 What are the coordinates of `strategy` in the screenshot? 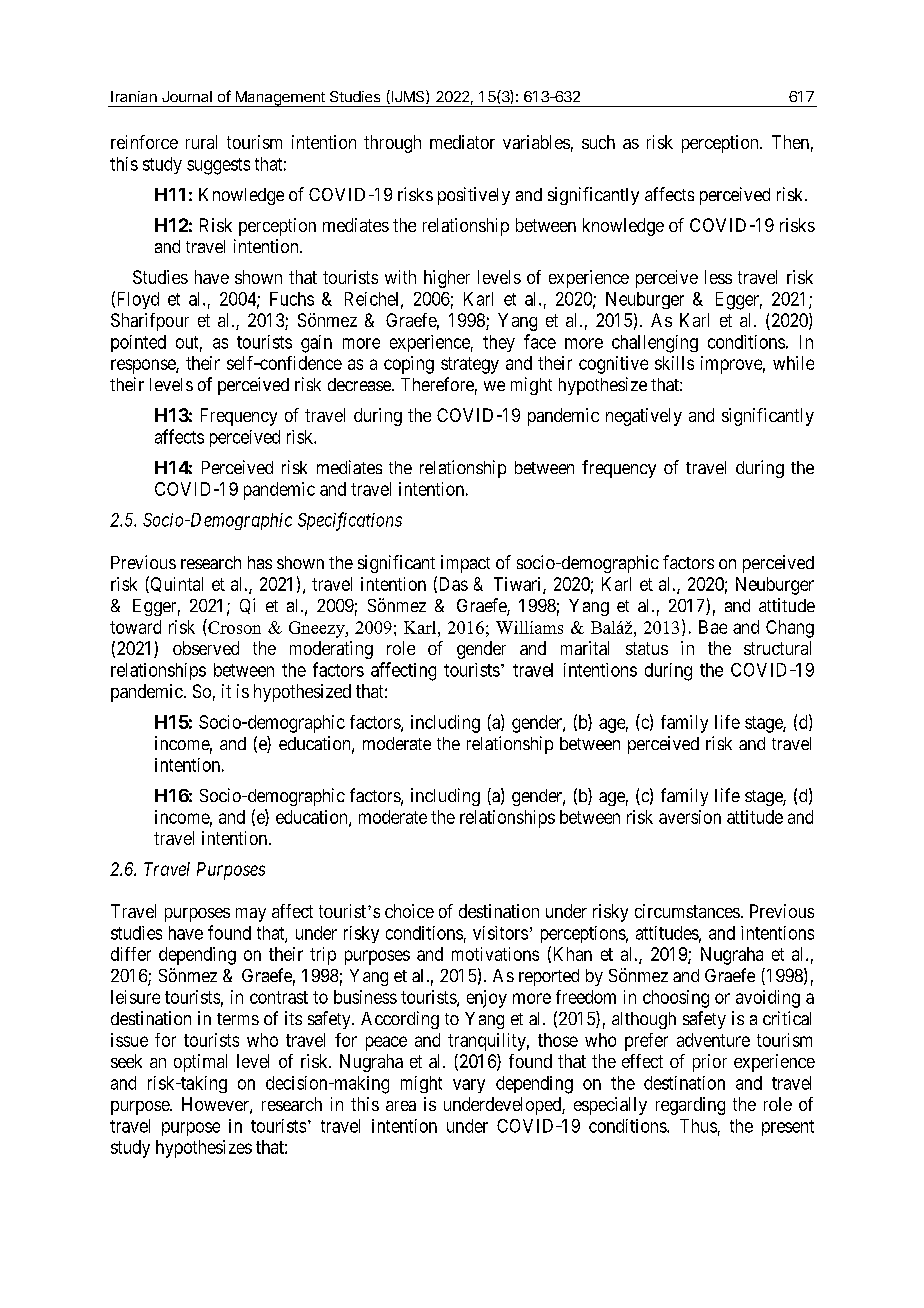 It's located at (470, 365).
